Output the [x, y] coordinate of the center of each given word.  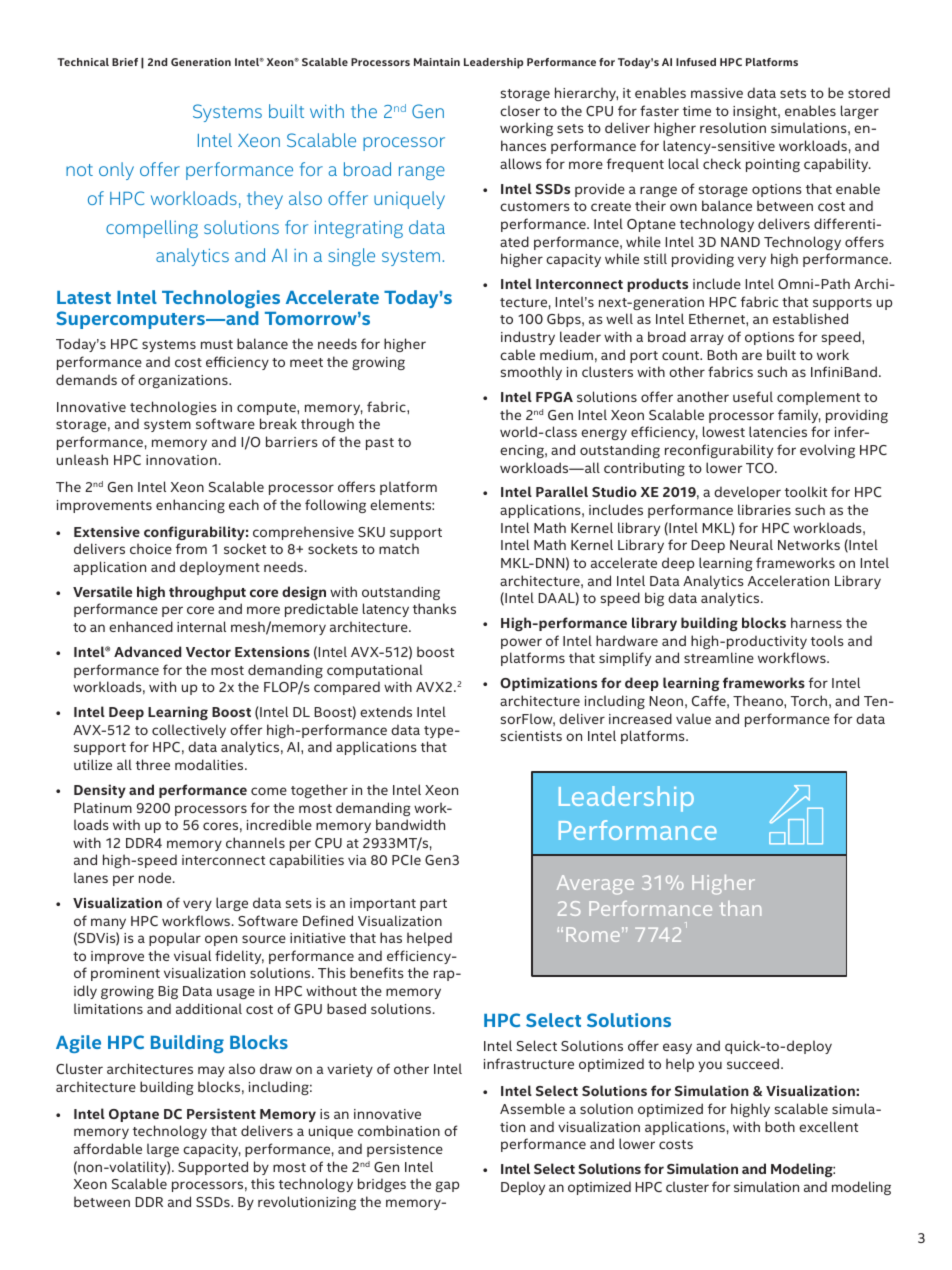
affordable [108, 1148]
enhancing [190, 506]
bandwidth [410, 824]
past [380, 444]
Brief [125, 62]
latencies [778, 431]
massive [717, 93]
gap [448, 1186]
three [153, 764]
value [693, 718]
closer [520, 110]
